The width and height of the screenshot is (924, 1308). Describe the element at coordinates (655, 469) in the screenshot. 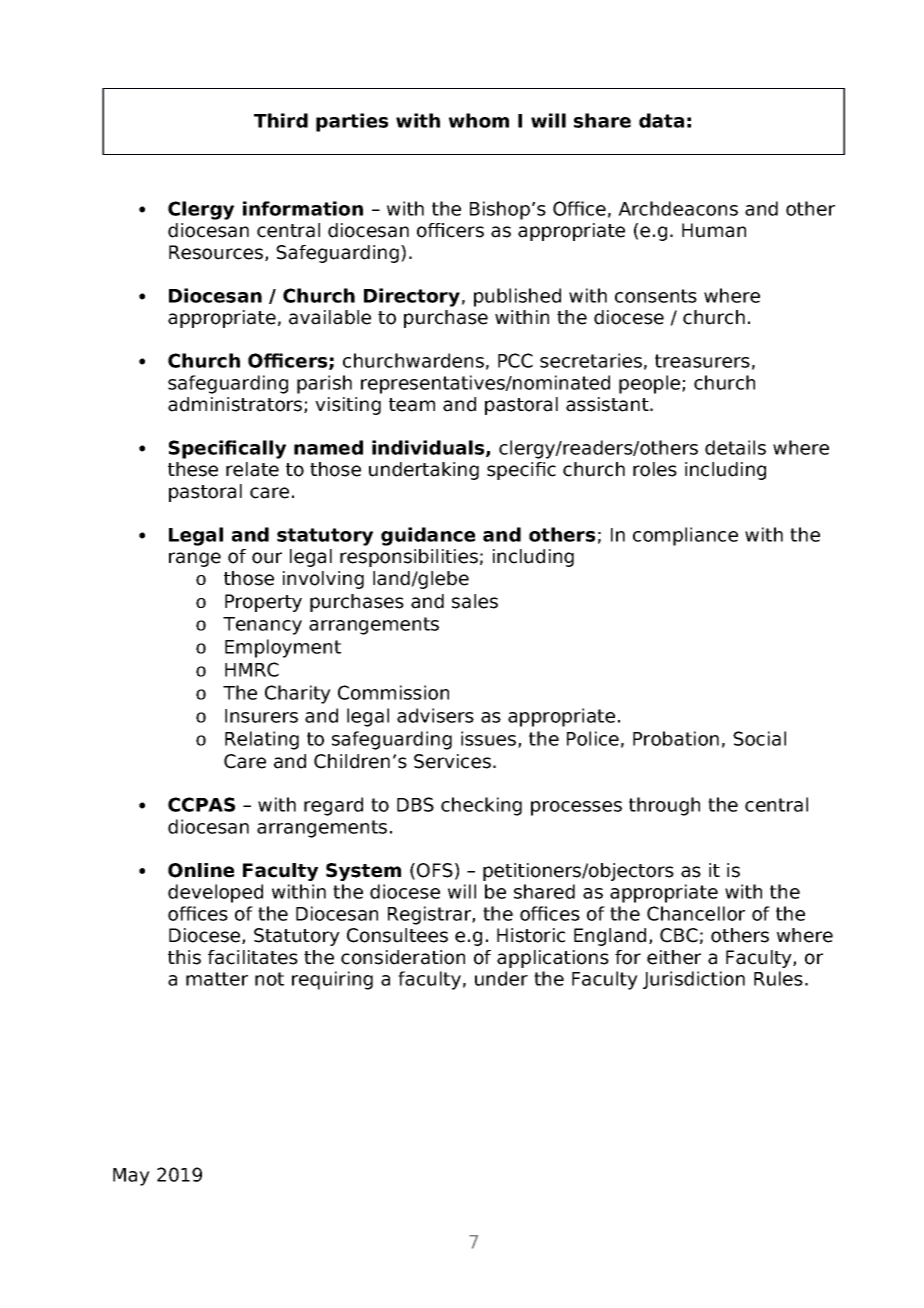

I see `roles` at that location.
